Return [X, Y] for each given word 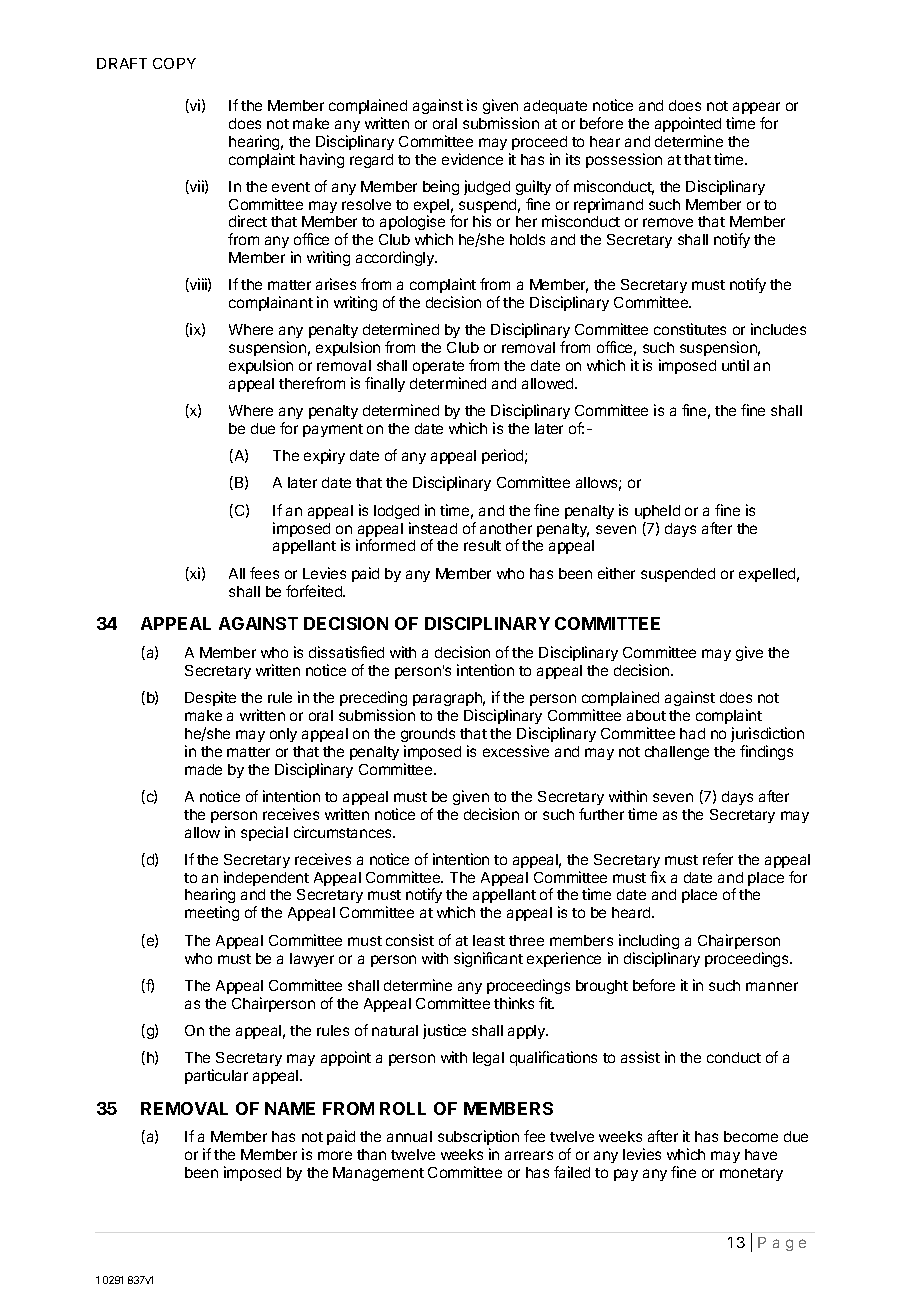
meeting [212, 913]
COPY [174, 63]
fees [264, 573]
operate [438, 367]
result [482, 545]
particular [216, 1076]
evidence [472, 159]
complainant [271, 303]
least [489, 940]
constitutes [690, 329]
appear [756, 108]
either [616, 573]
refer [718, 859]
